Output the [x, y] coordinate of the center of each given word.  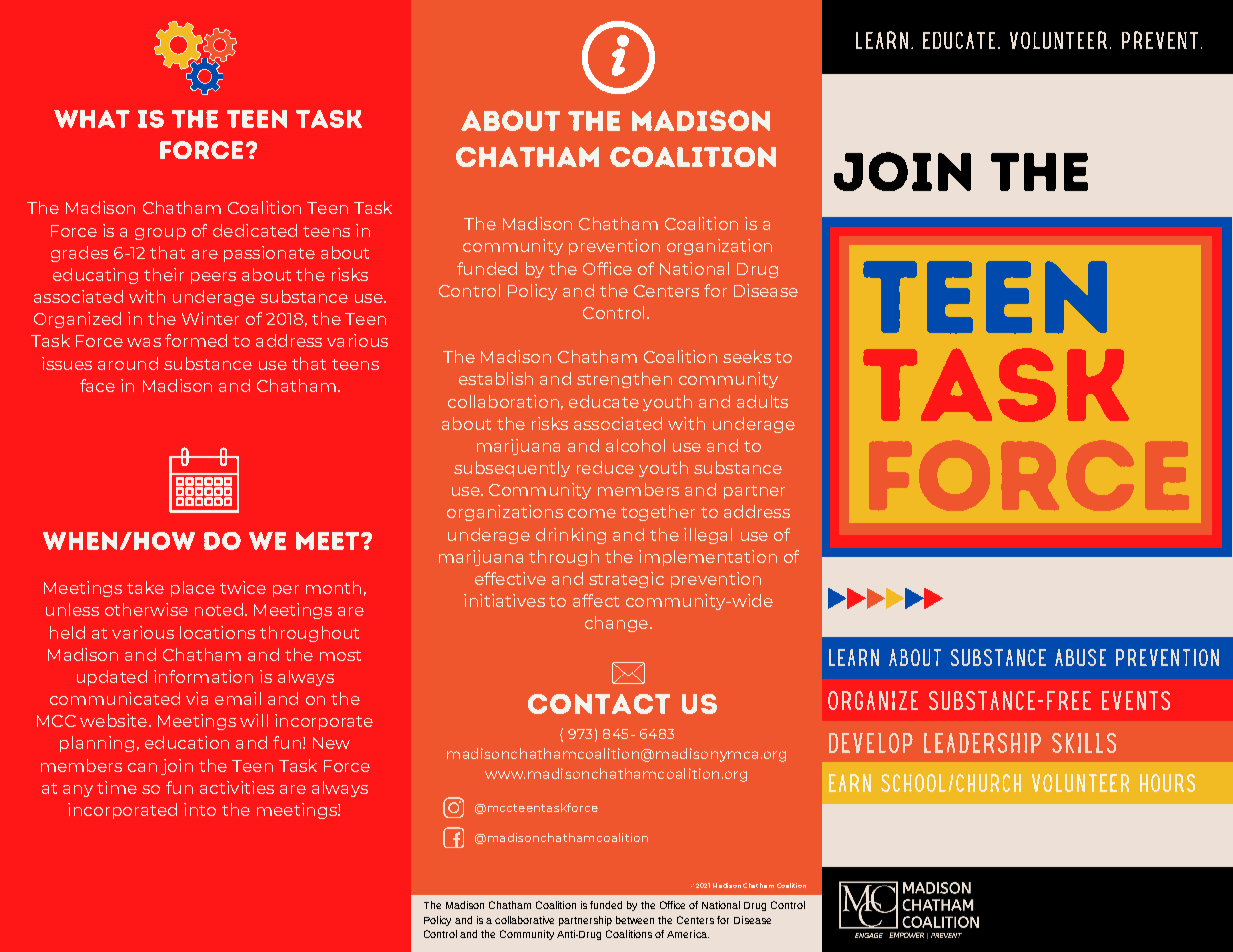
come [592, 513]
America [688, 934]
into [200, 809]
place [193, 589]
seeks [747, 356]
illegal [708, 536]
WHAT [92, 119]
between [635, 920]
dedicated [255, 230]
